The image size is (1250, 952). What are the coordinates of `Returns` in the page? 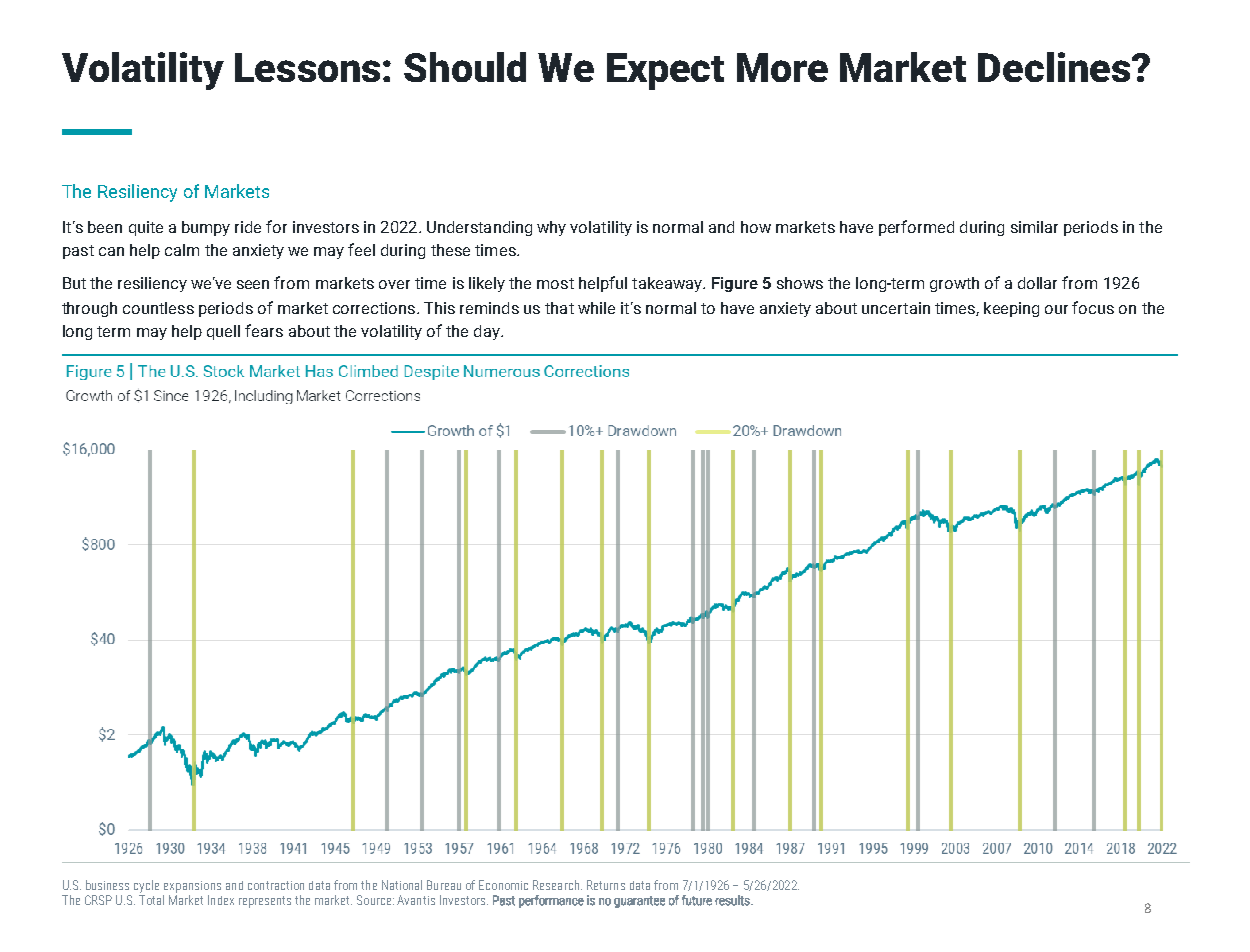 It's located at (606, 885).
